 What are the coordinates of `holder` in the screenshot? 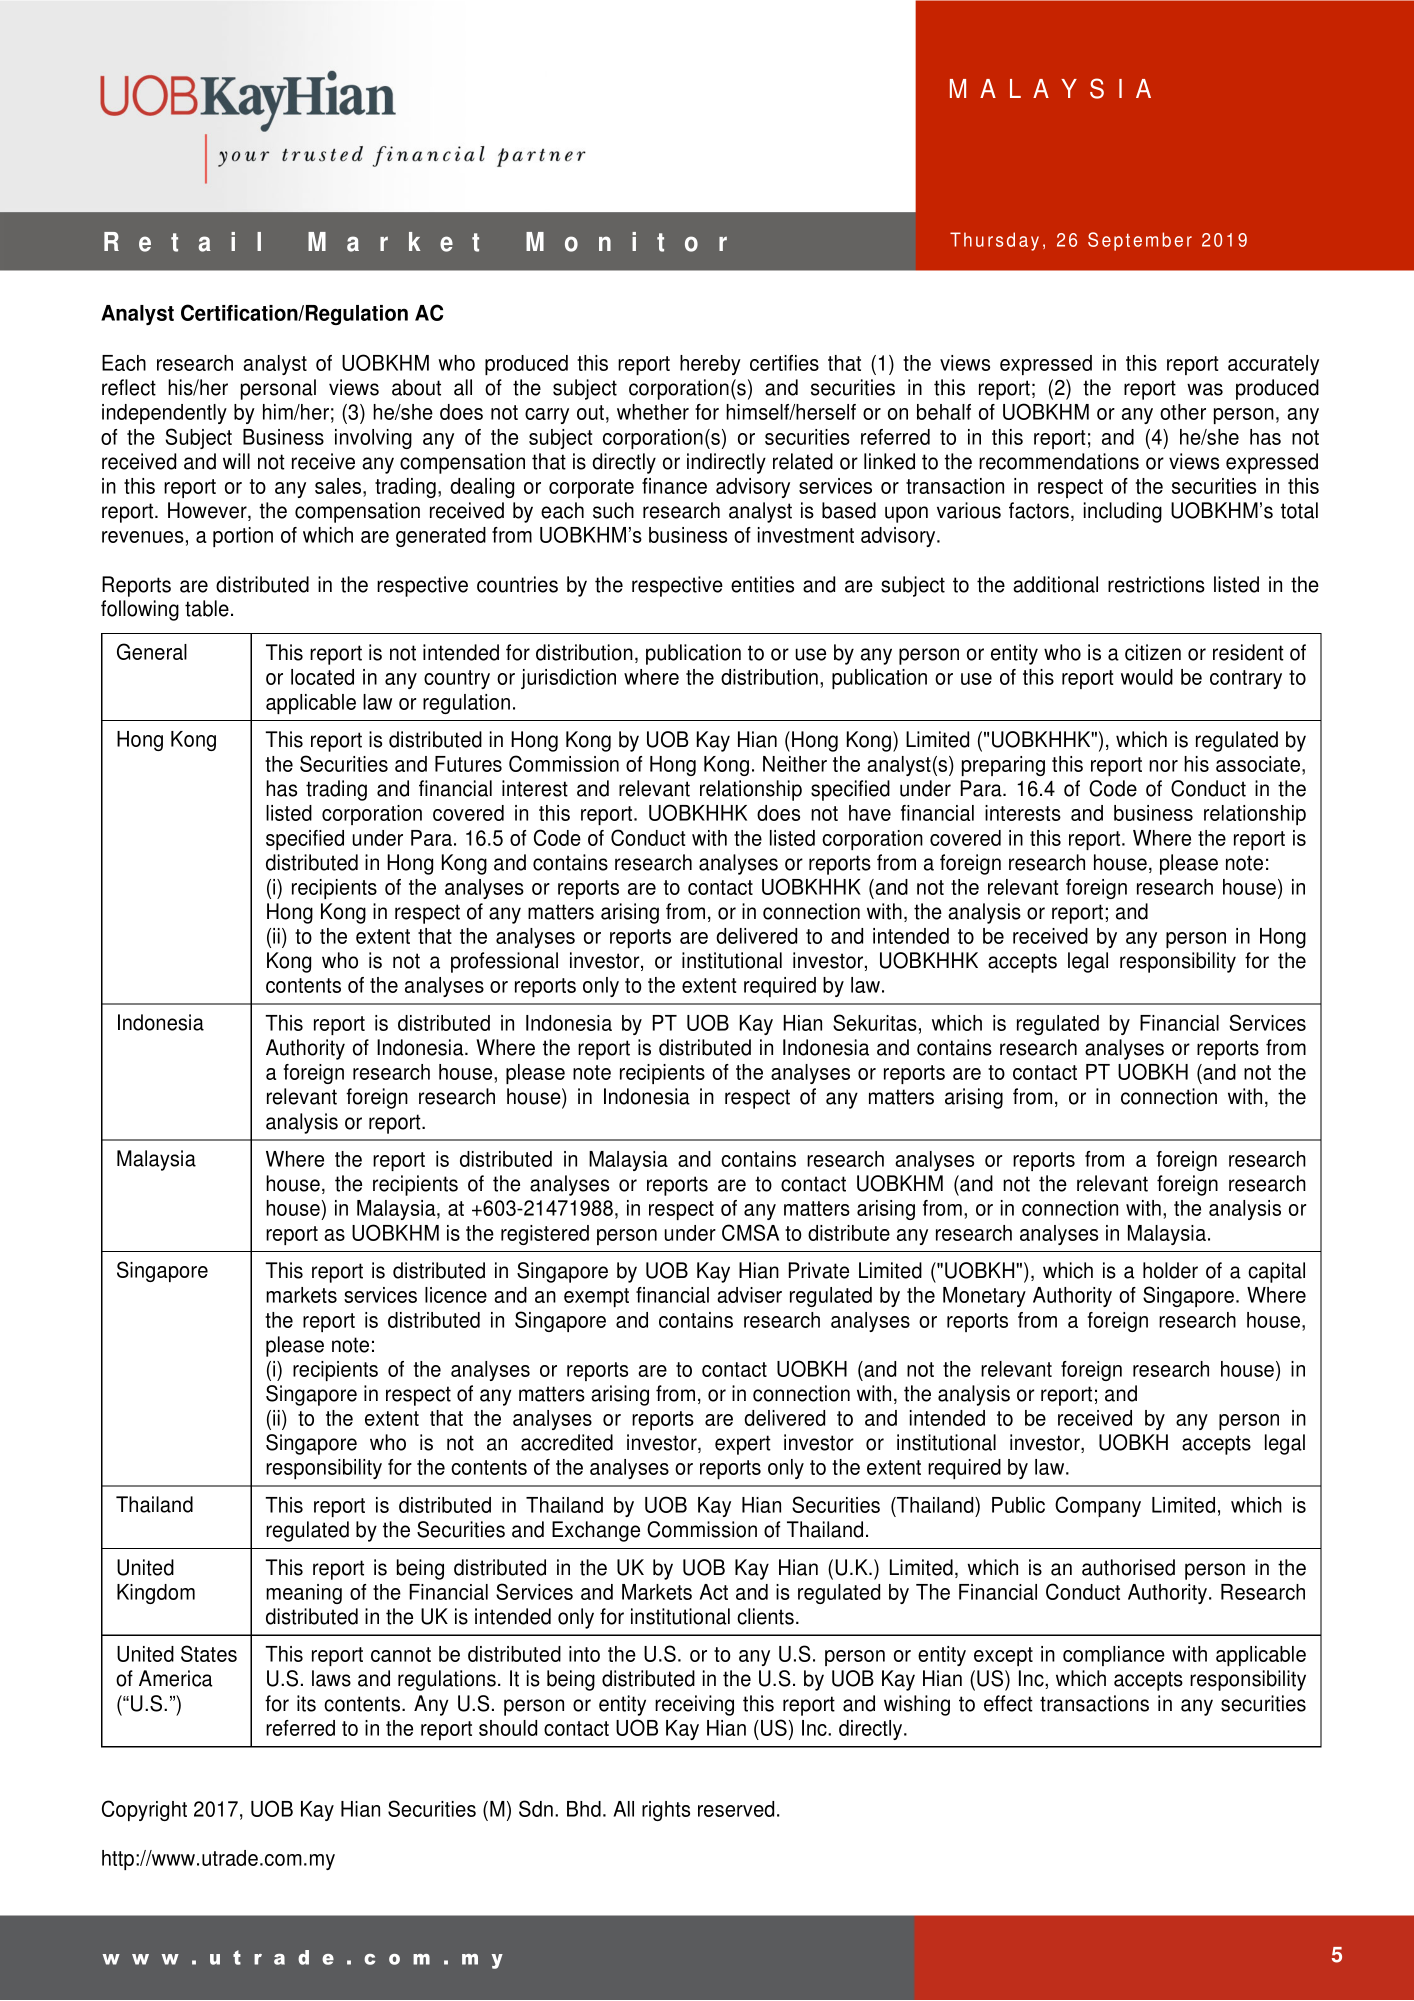 It's located at (1170, 1270).
